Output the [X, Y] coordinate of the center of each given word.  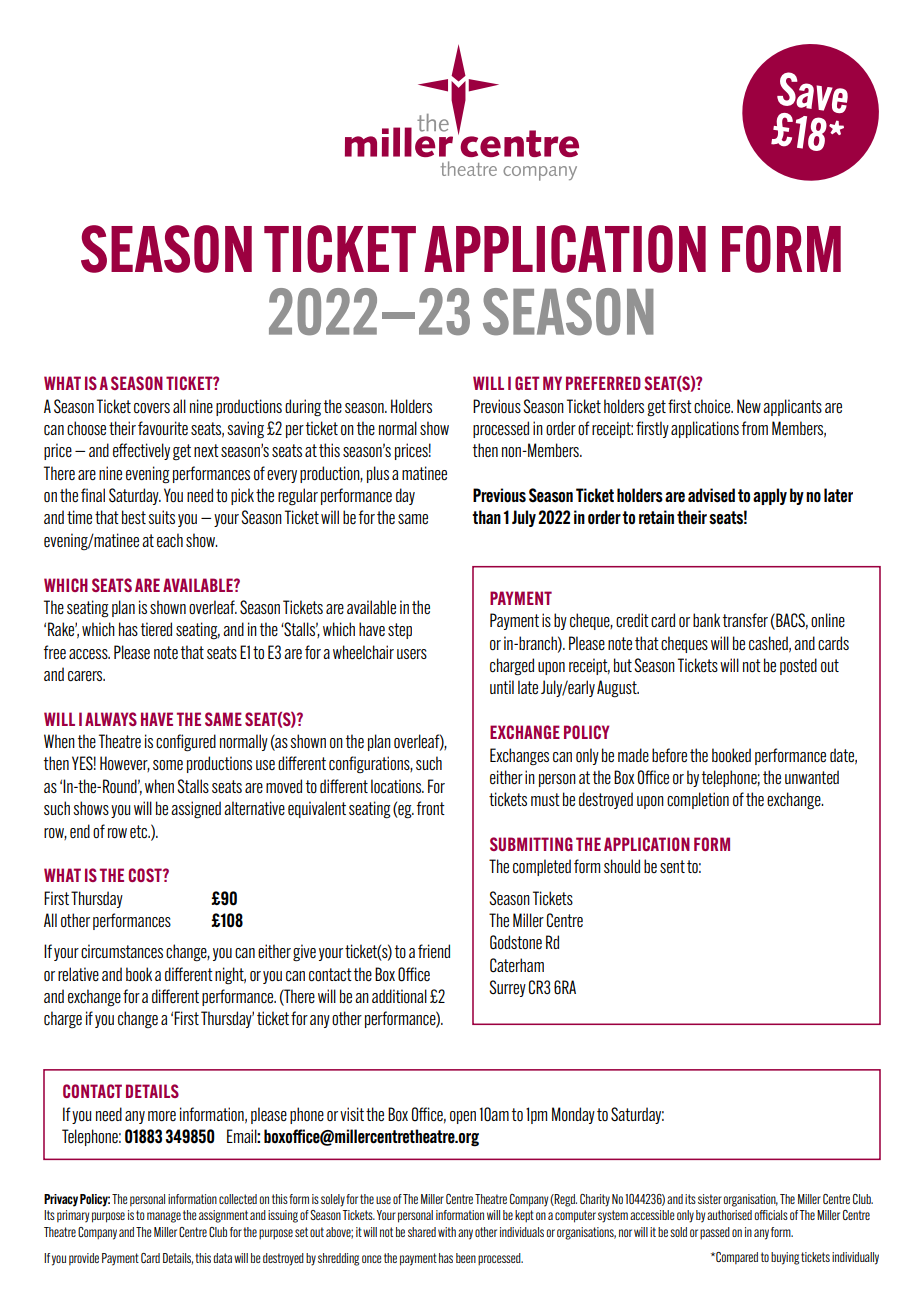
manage [164, 1217]
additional [399, 996]
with [447, 1232]
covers [152, 408]
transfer [745, 620]
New [749, 406]
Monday [573, 1115]
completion [698, 800]
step [400, 631]
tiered [156, 629]
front [431, 808]
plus [378, 474]
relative [78, 974]
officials [771, 1215]
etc [140, 831]
